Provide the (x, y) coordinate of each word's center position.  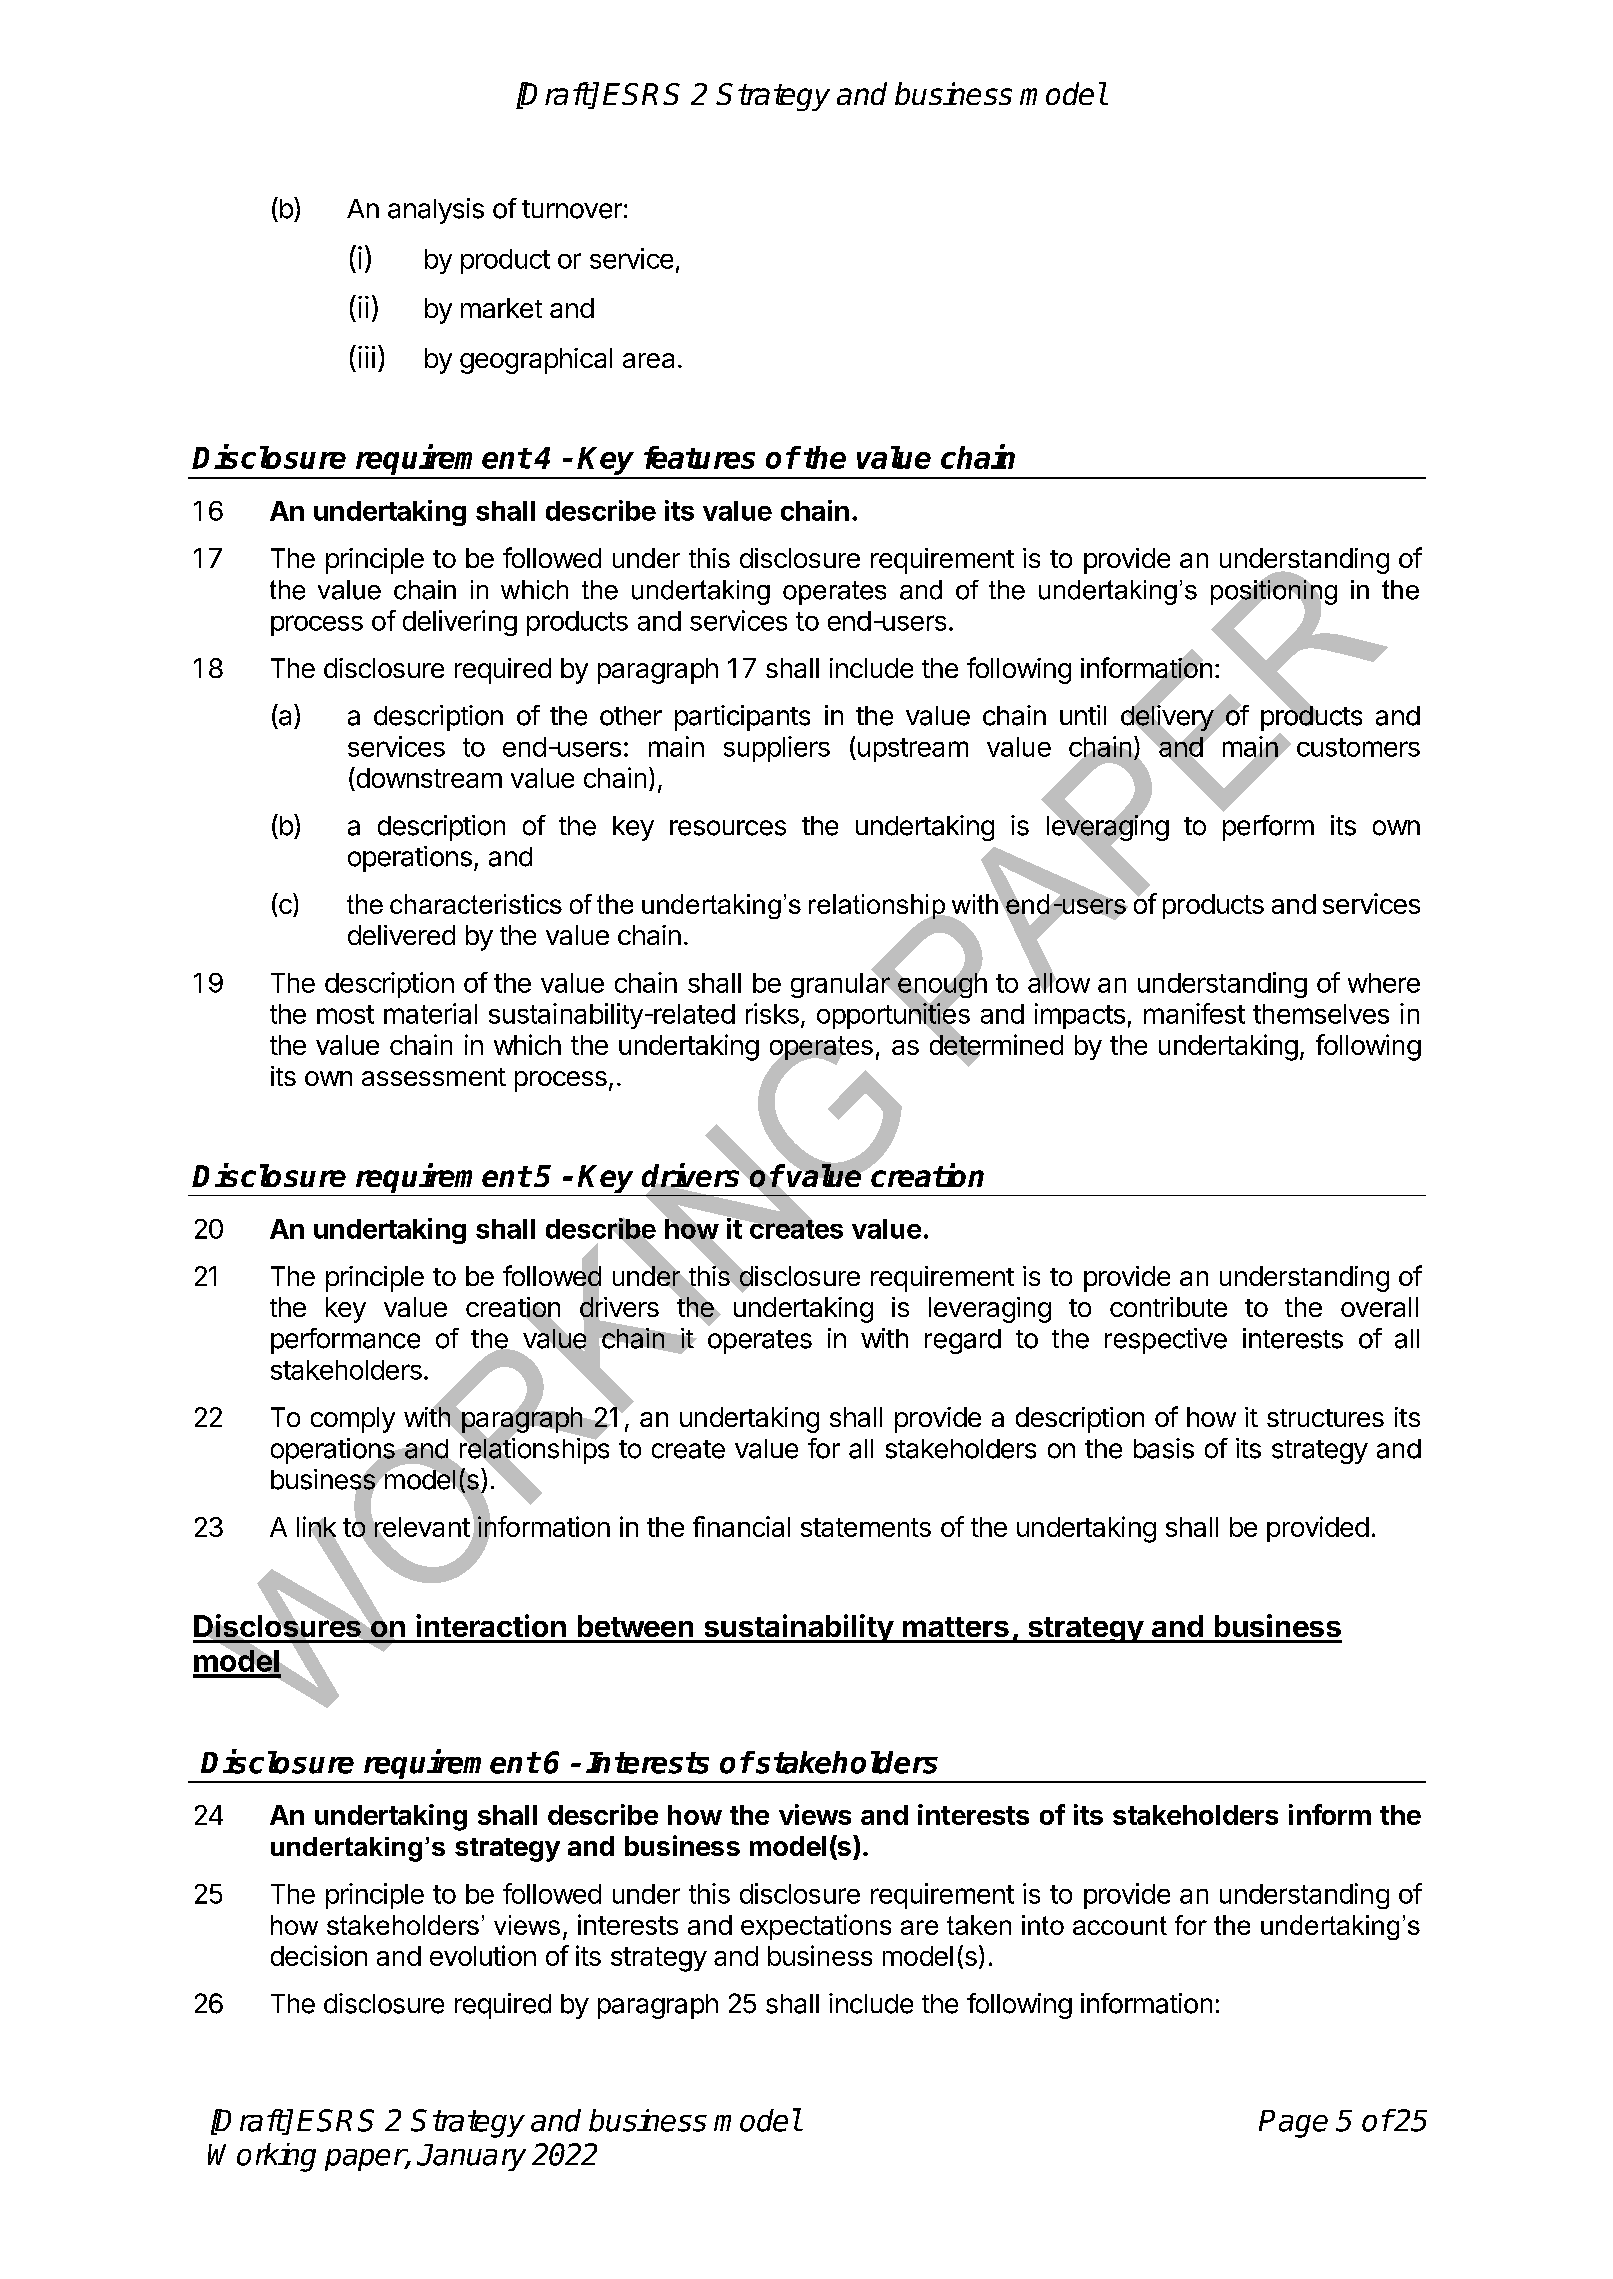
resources (728, 828)
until (1083, 715)
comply (353, 1420)
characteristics (476, 904)
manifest (1194, 1013)
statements (866, 1527)
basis (1164, 1448)
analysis (436, 211)
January (471, 2157)
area (648, 360)
